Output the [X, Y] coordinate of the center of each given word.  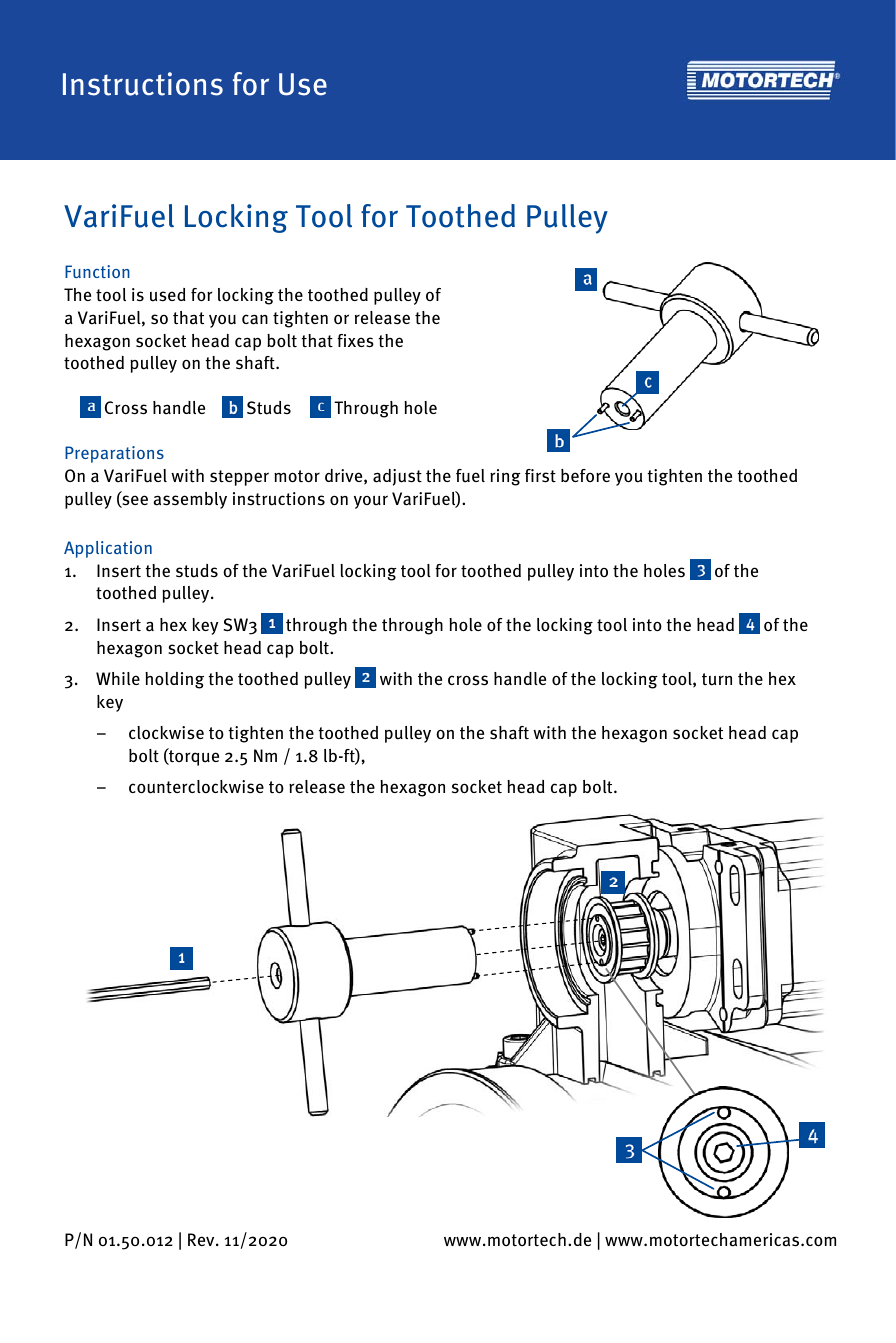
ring [505, 477]
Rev [202, 1239]
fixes [355, 341]
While [118, 678]
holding [174, 680]
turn [717, 679]
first [540, 476]
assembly [190, 500]
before [585, 475]
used [168, 295]
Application [108, 549]
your [371, 502]
